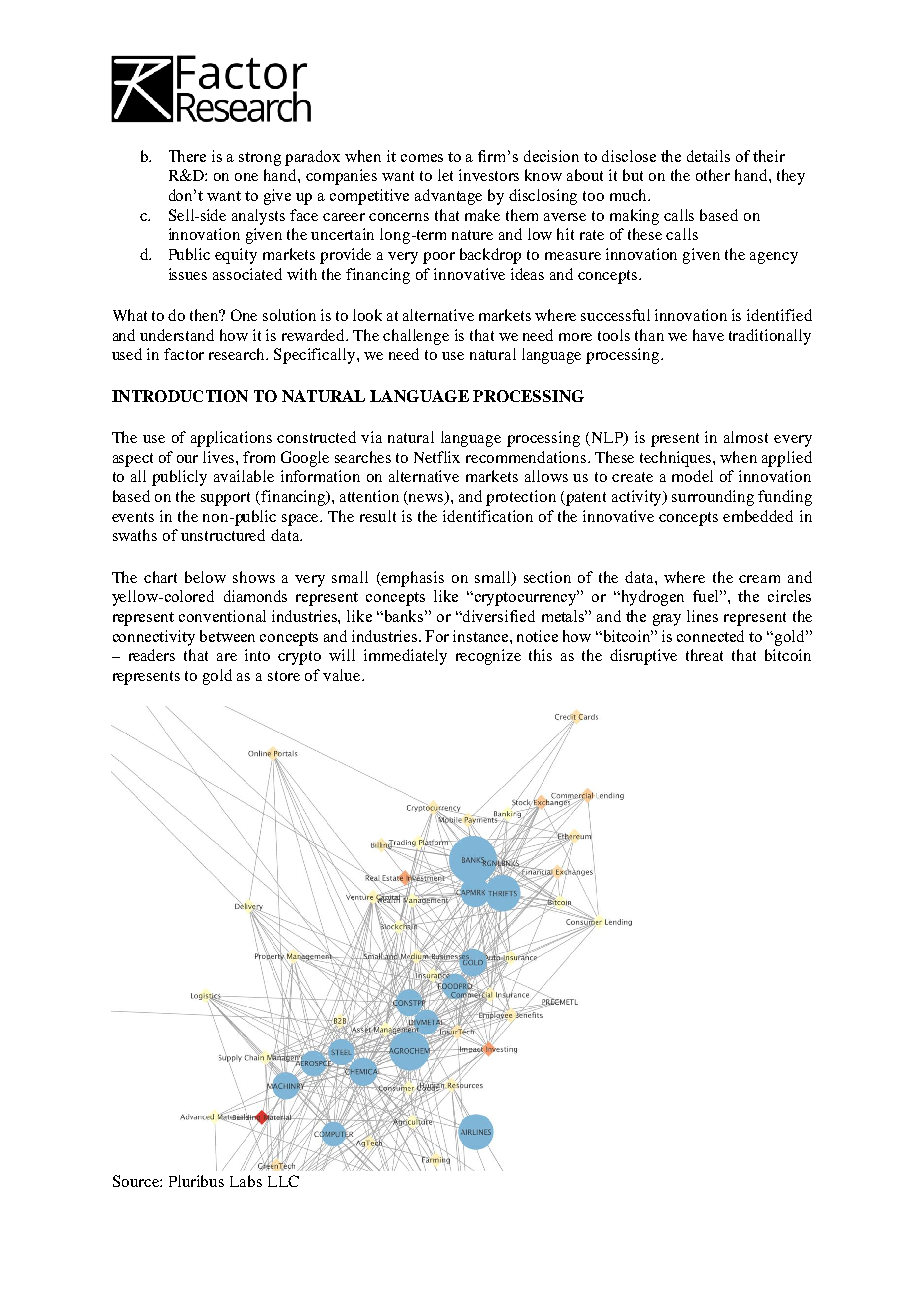  Describe the element at coordinates (713, 498) in the image. I see `surrounding` at that location.
